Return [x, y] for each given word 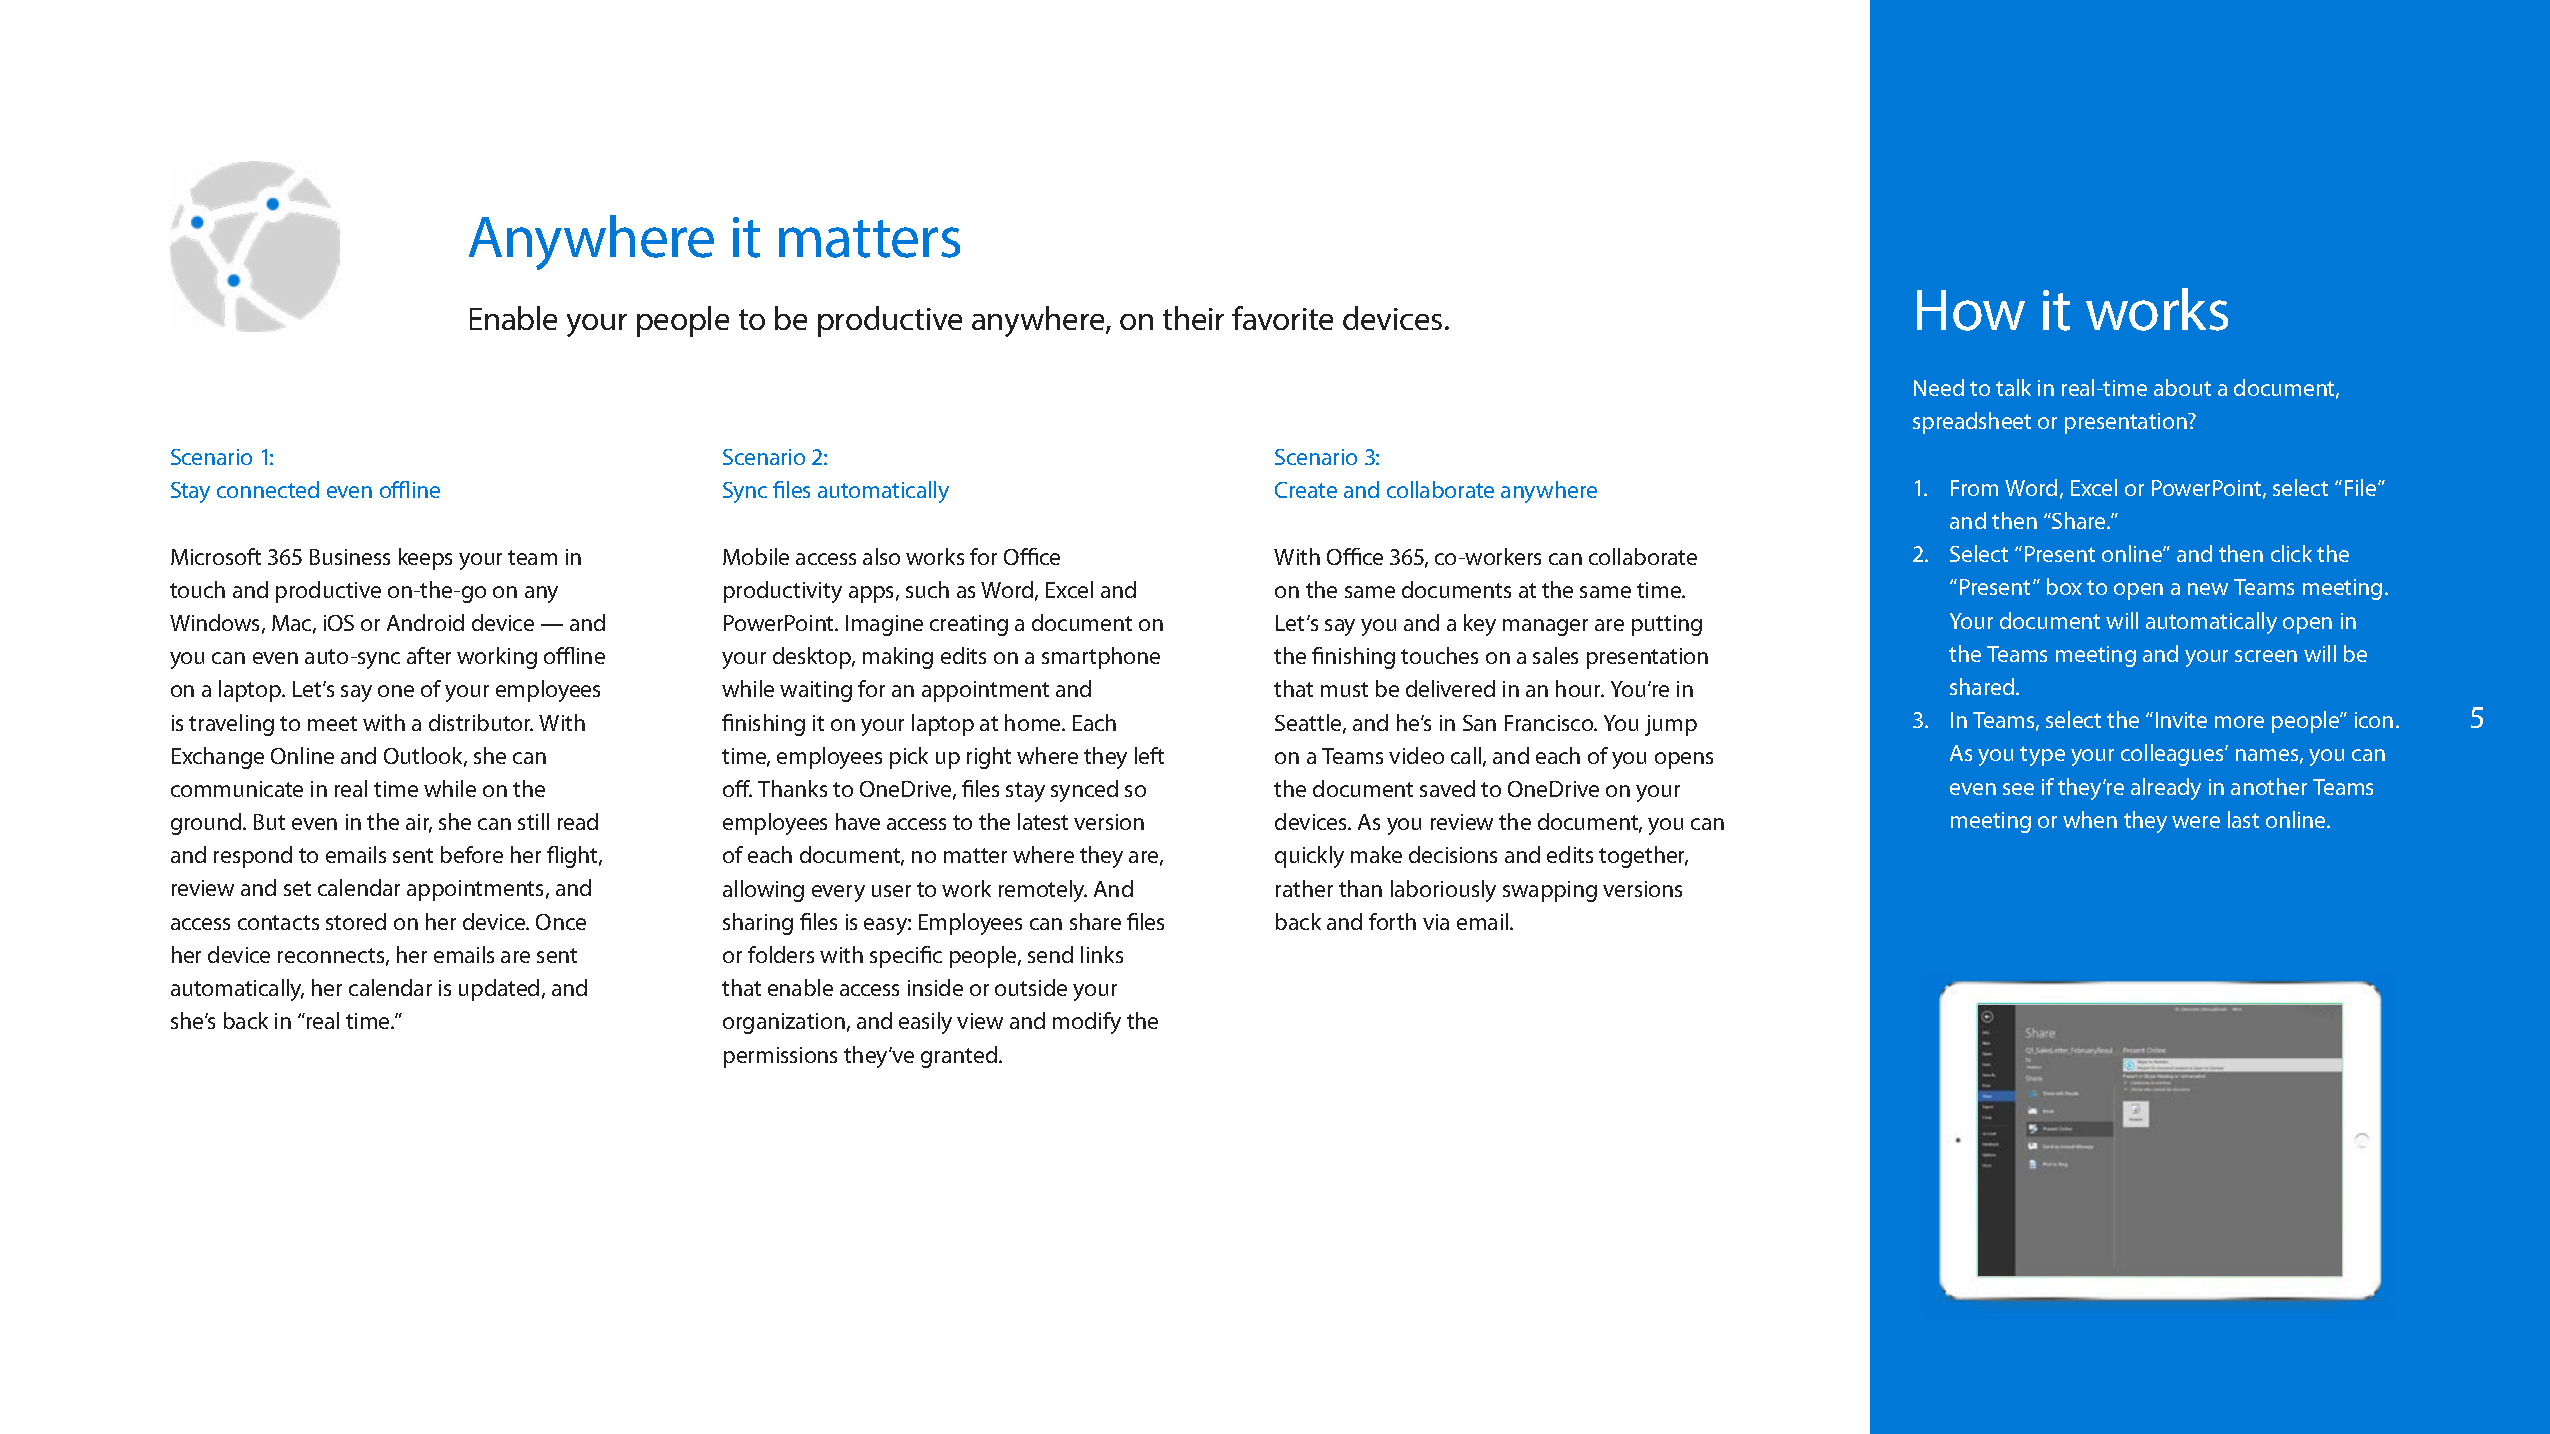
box [2064, 586]
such [927, 589]
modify [1087, 1023]
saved [1447, 788]
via [1436, 922]
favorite [1282, 318]
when [2090, 819]
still [533, 821]
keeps [425, 559]
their [1193, 318]
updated [499, 990]
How [1971, 310]
